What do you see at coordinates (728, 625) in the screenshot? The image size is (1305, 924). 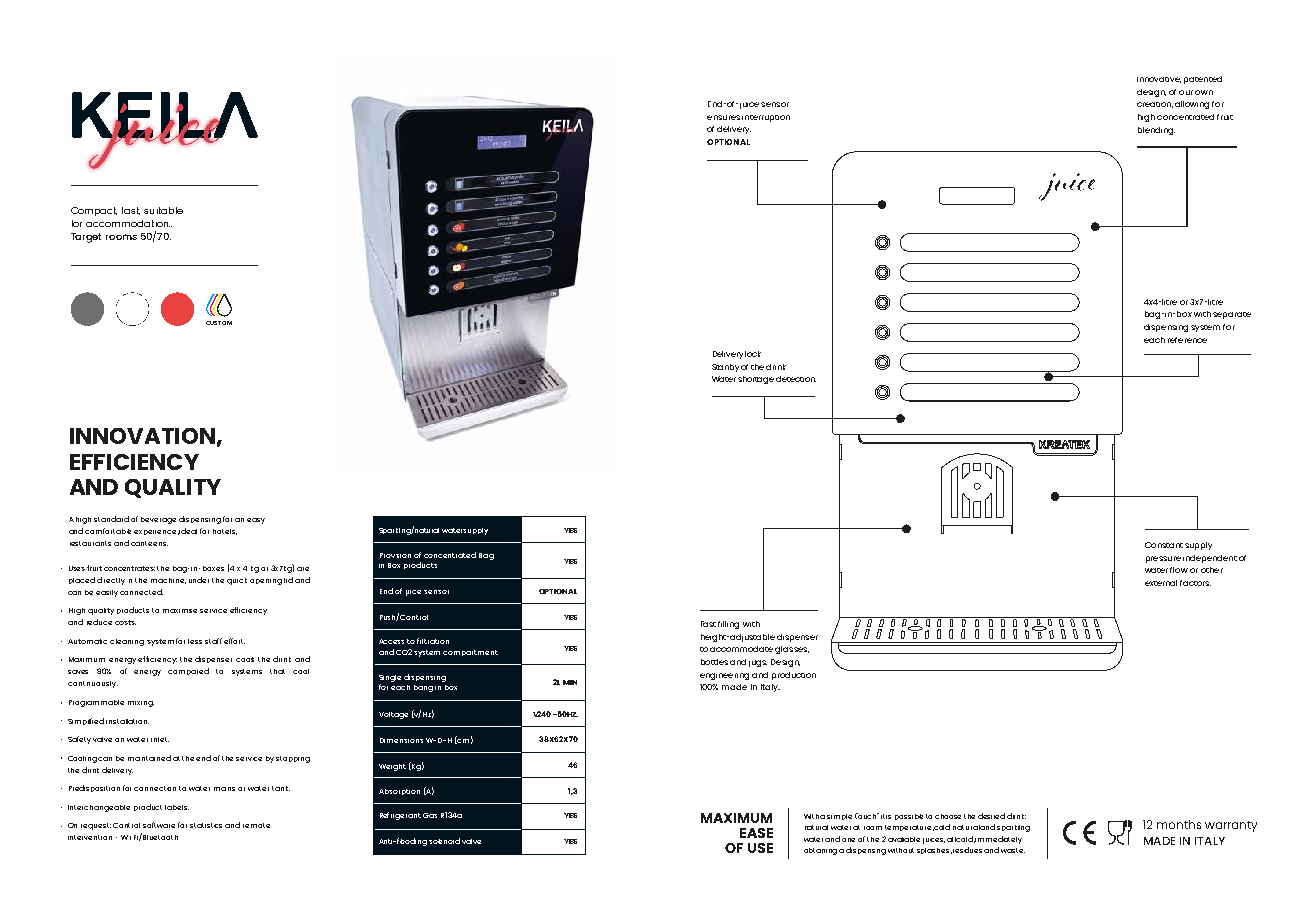 I see `filling` at bounding box center [728, 625].
